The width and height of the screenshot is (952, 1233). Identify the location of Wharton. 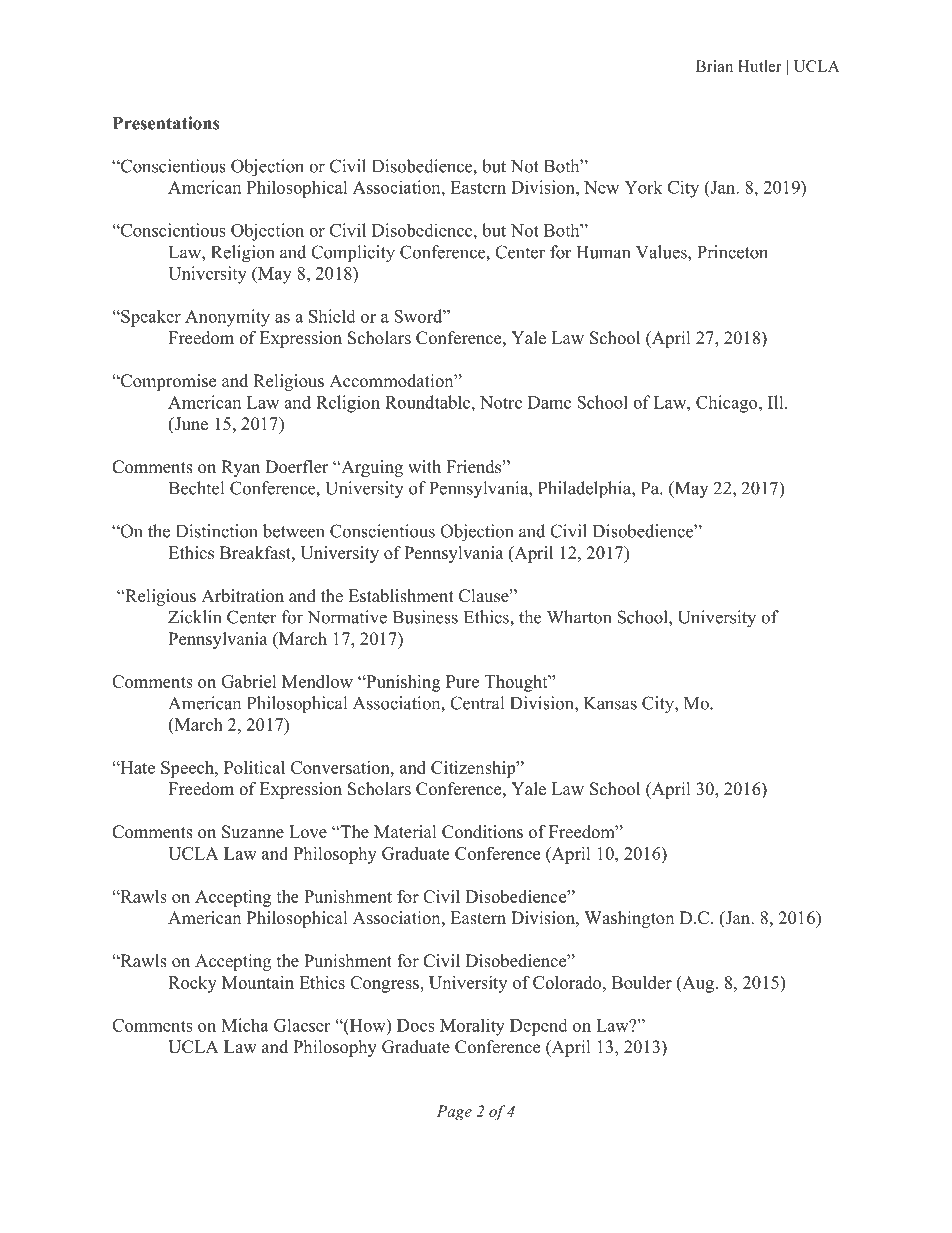
(579, 617).
